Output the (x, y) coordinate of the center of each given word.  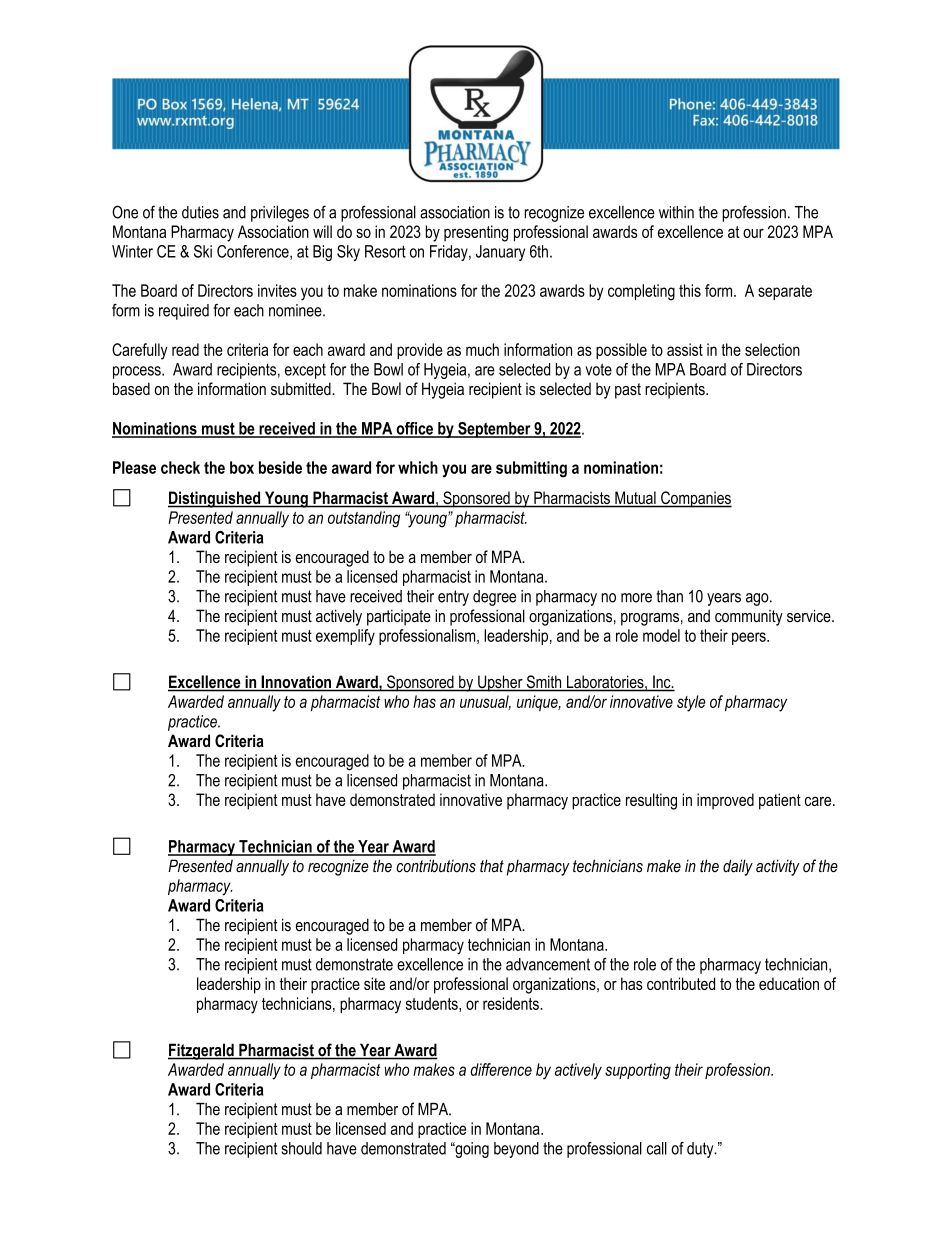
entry (453, 598)
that (492, 865)
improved (725, 801)
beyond (516, 1150)
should (301, 1148)
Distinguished (215, 499)
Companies (695, 499)
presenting (476, 233)
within (676, 212)
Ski (203, 251)
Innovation (296, 683)
